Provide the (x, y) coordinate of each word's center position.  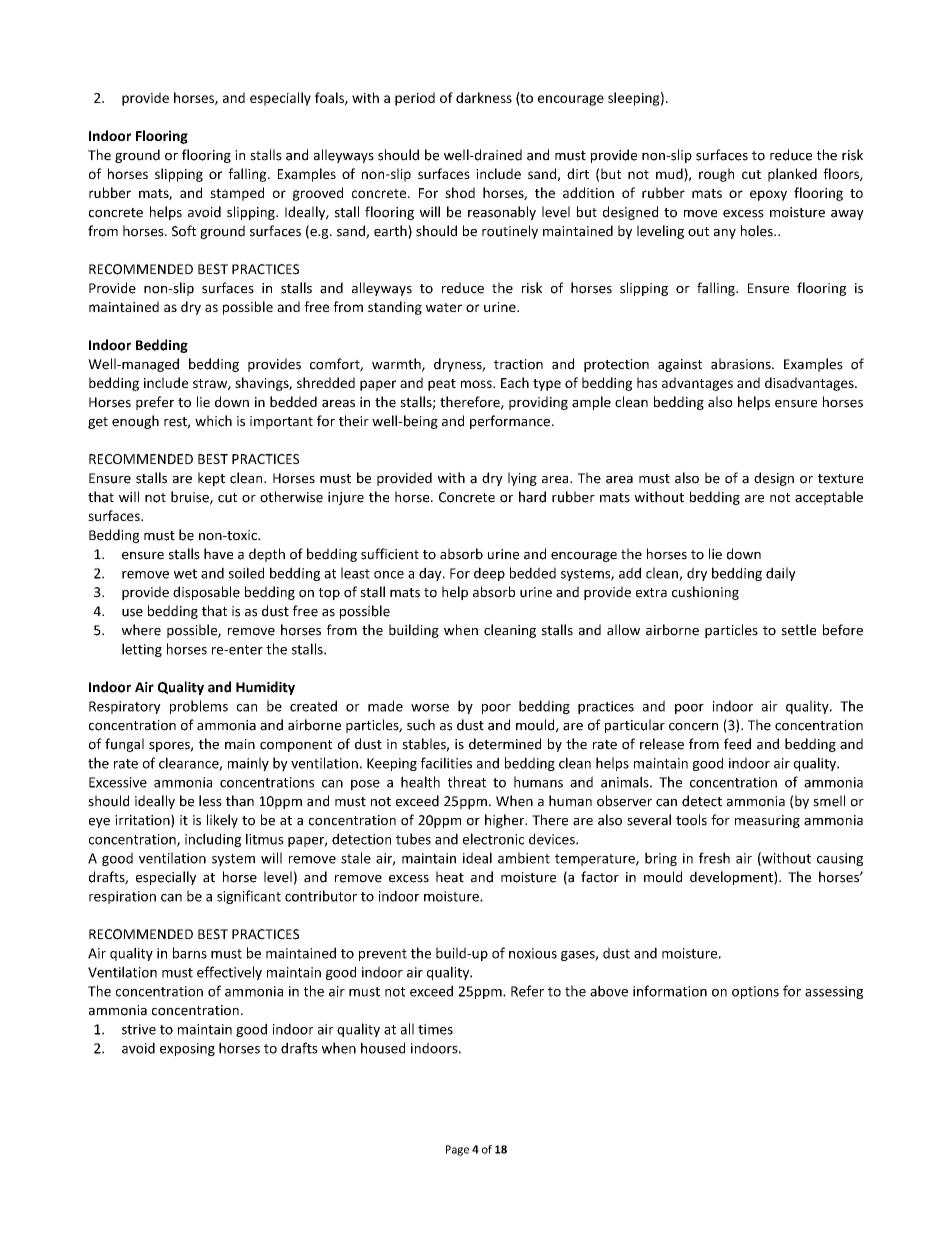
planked (792, 175)
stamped (237, 194)
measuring (767, 821)
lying (522, 479)
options (755, 992)
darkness (484, 97)
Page (457, 1150)
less (210, 801)
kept (211, 479)
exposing (187, 1049)
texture (840, 479)
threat (467, 782)
